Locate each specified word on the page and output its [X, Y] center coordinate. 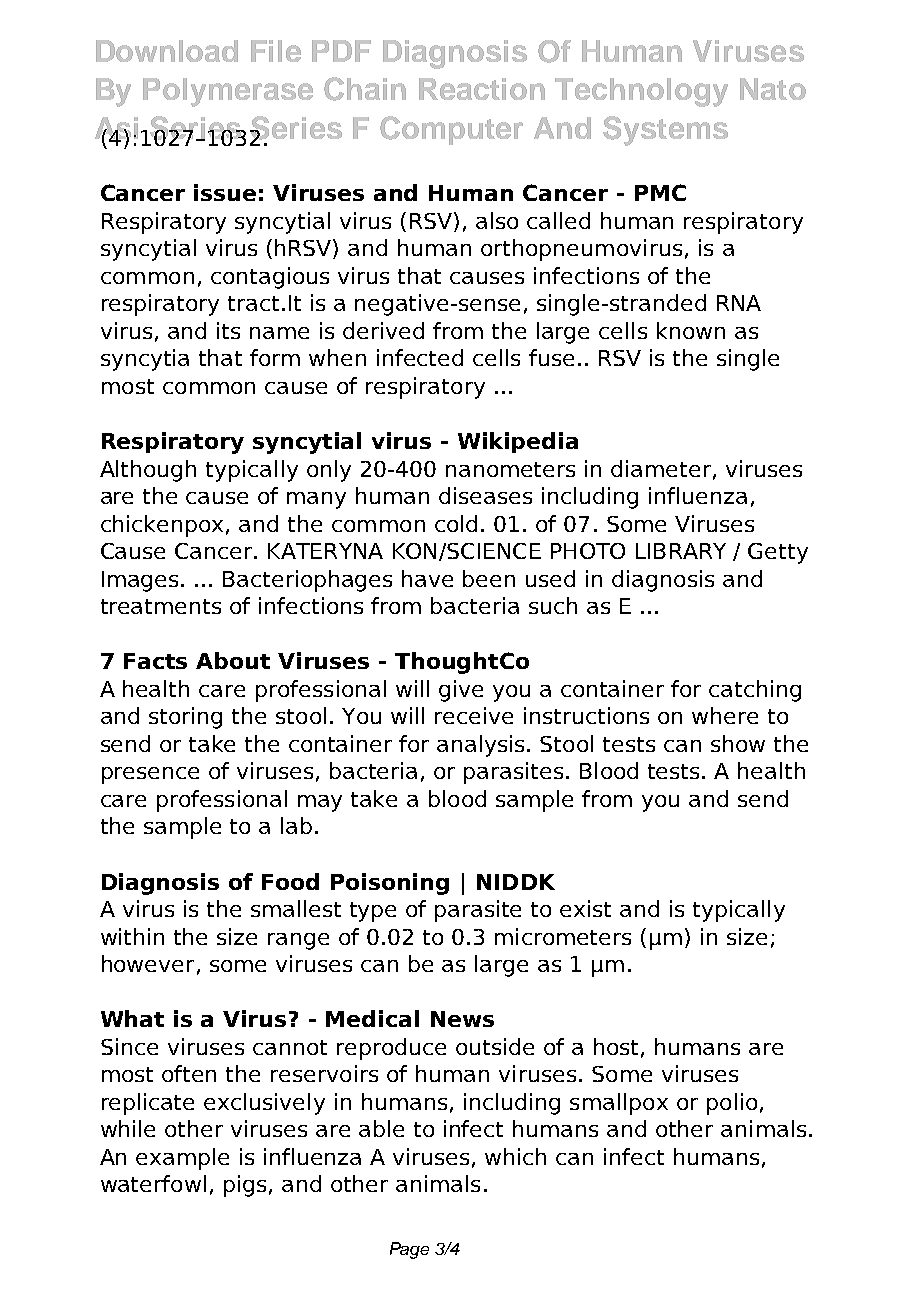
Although [148, 471]
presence [150, 775]
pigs [245, 1186]
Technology [641, 92]
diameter [661, 468]
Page [409, 1250]
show [738, 743]
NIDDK [516, 882]
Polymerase [228, 92]
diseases [485, 495]
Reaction [482, 89]
